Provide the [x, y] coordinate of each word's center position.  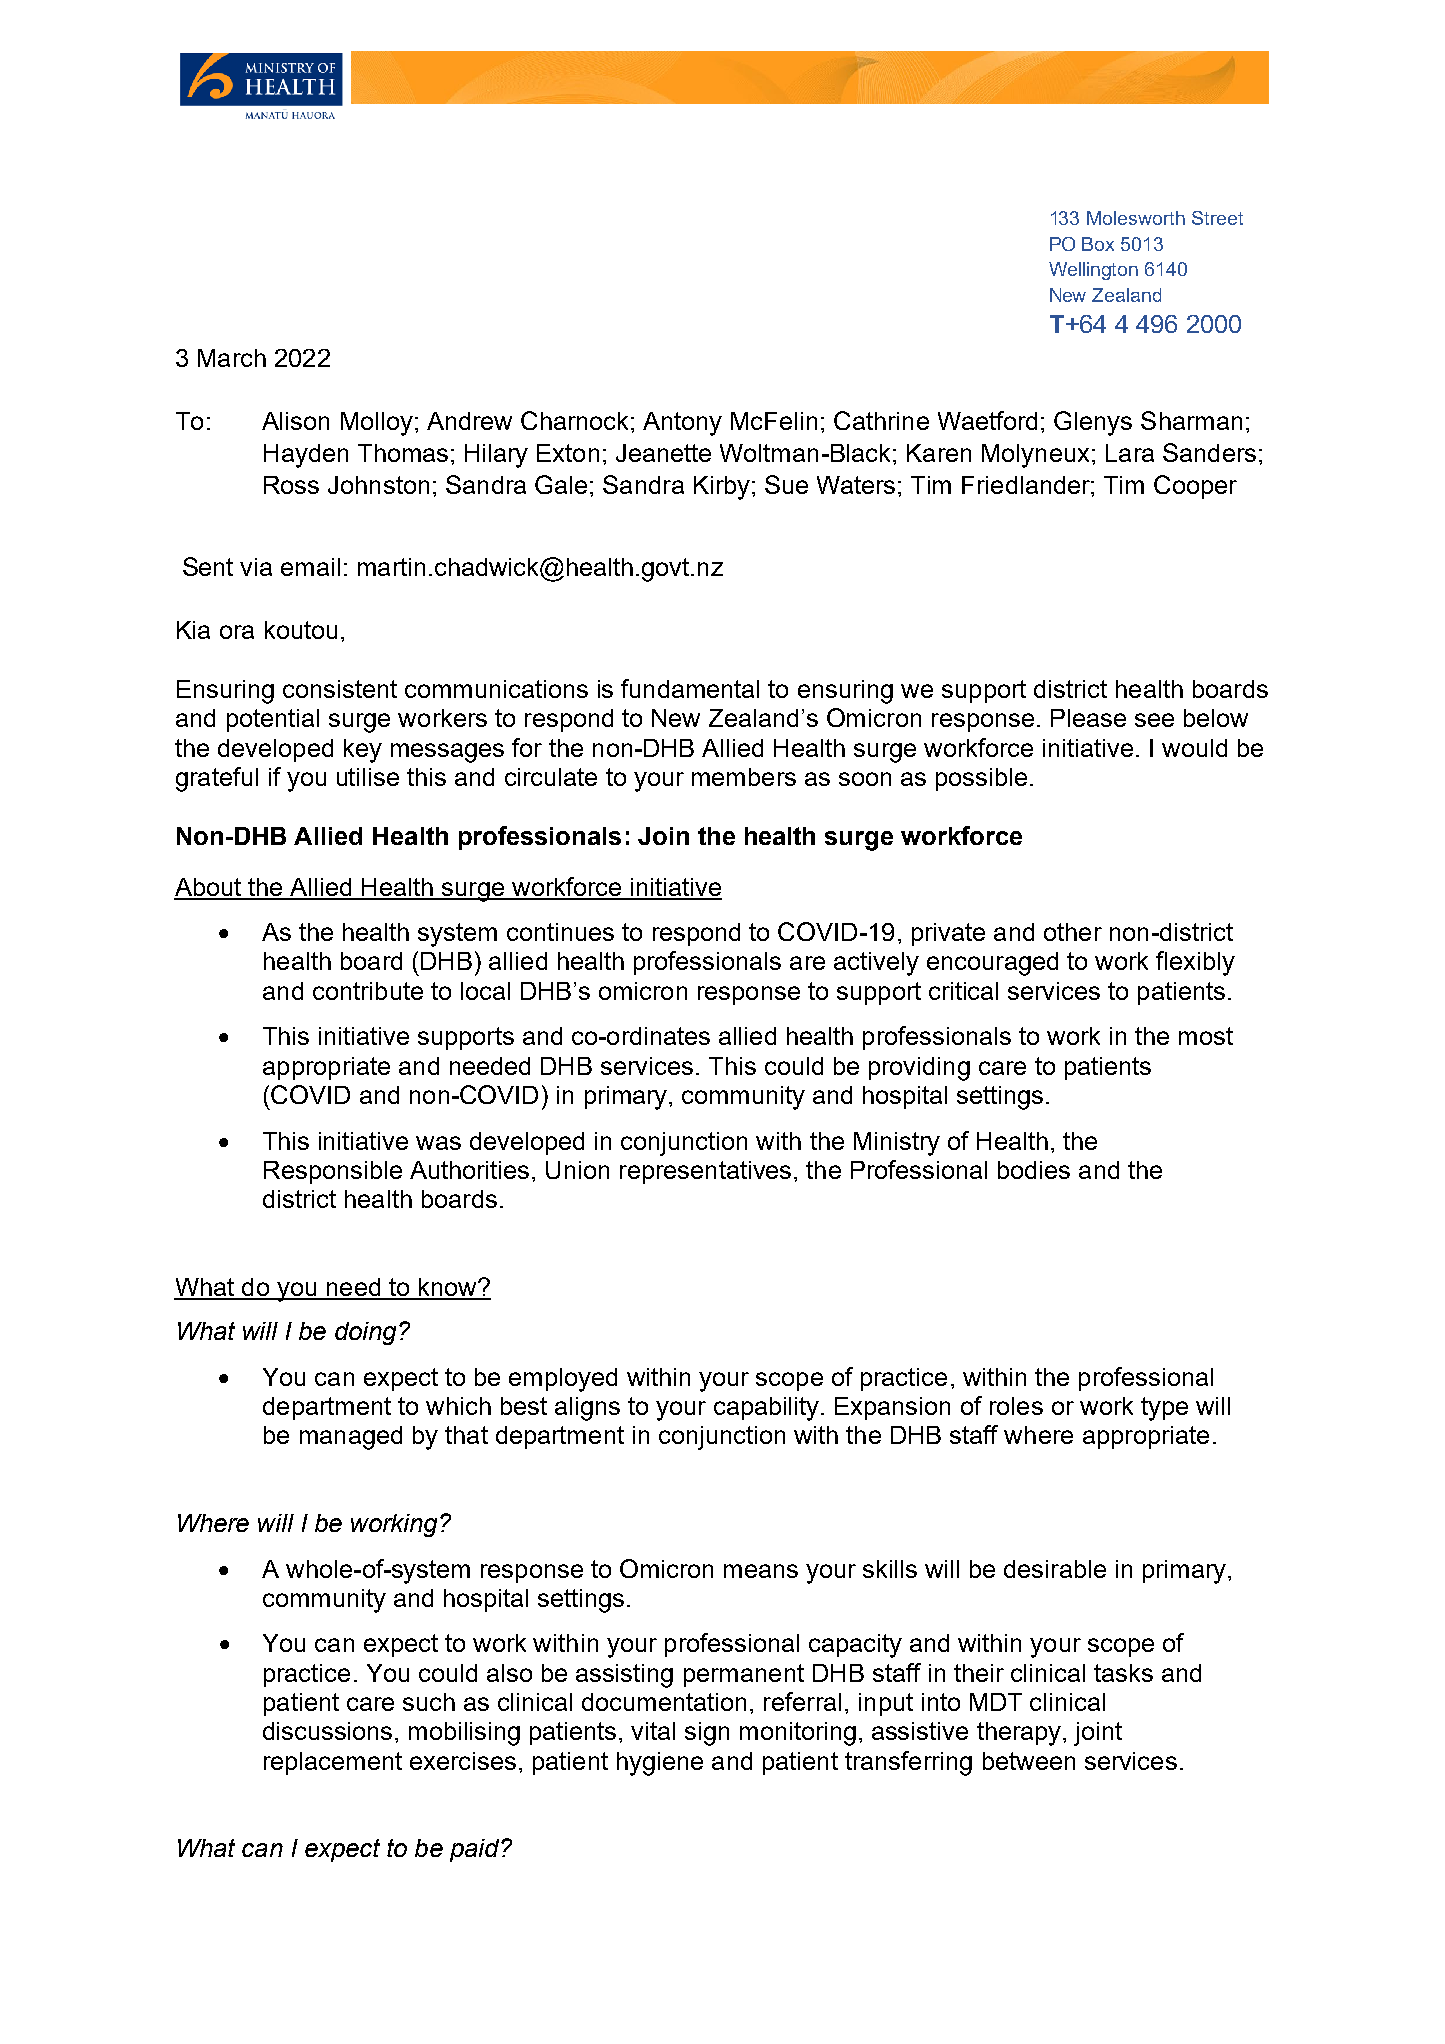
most [1206, 1036]
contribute [368, 991]
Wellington [1093, 271]
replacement [333, 1763]
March [232, 358]
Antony [682, 424]
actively [876, 964]
